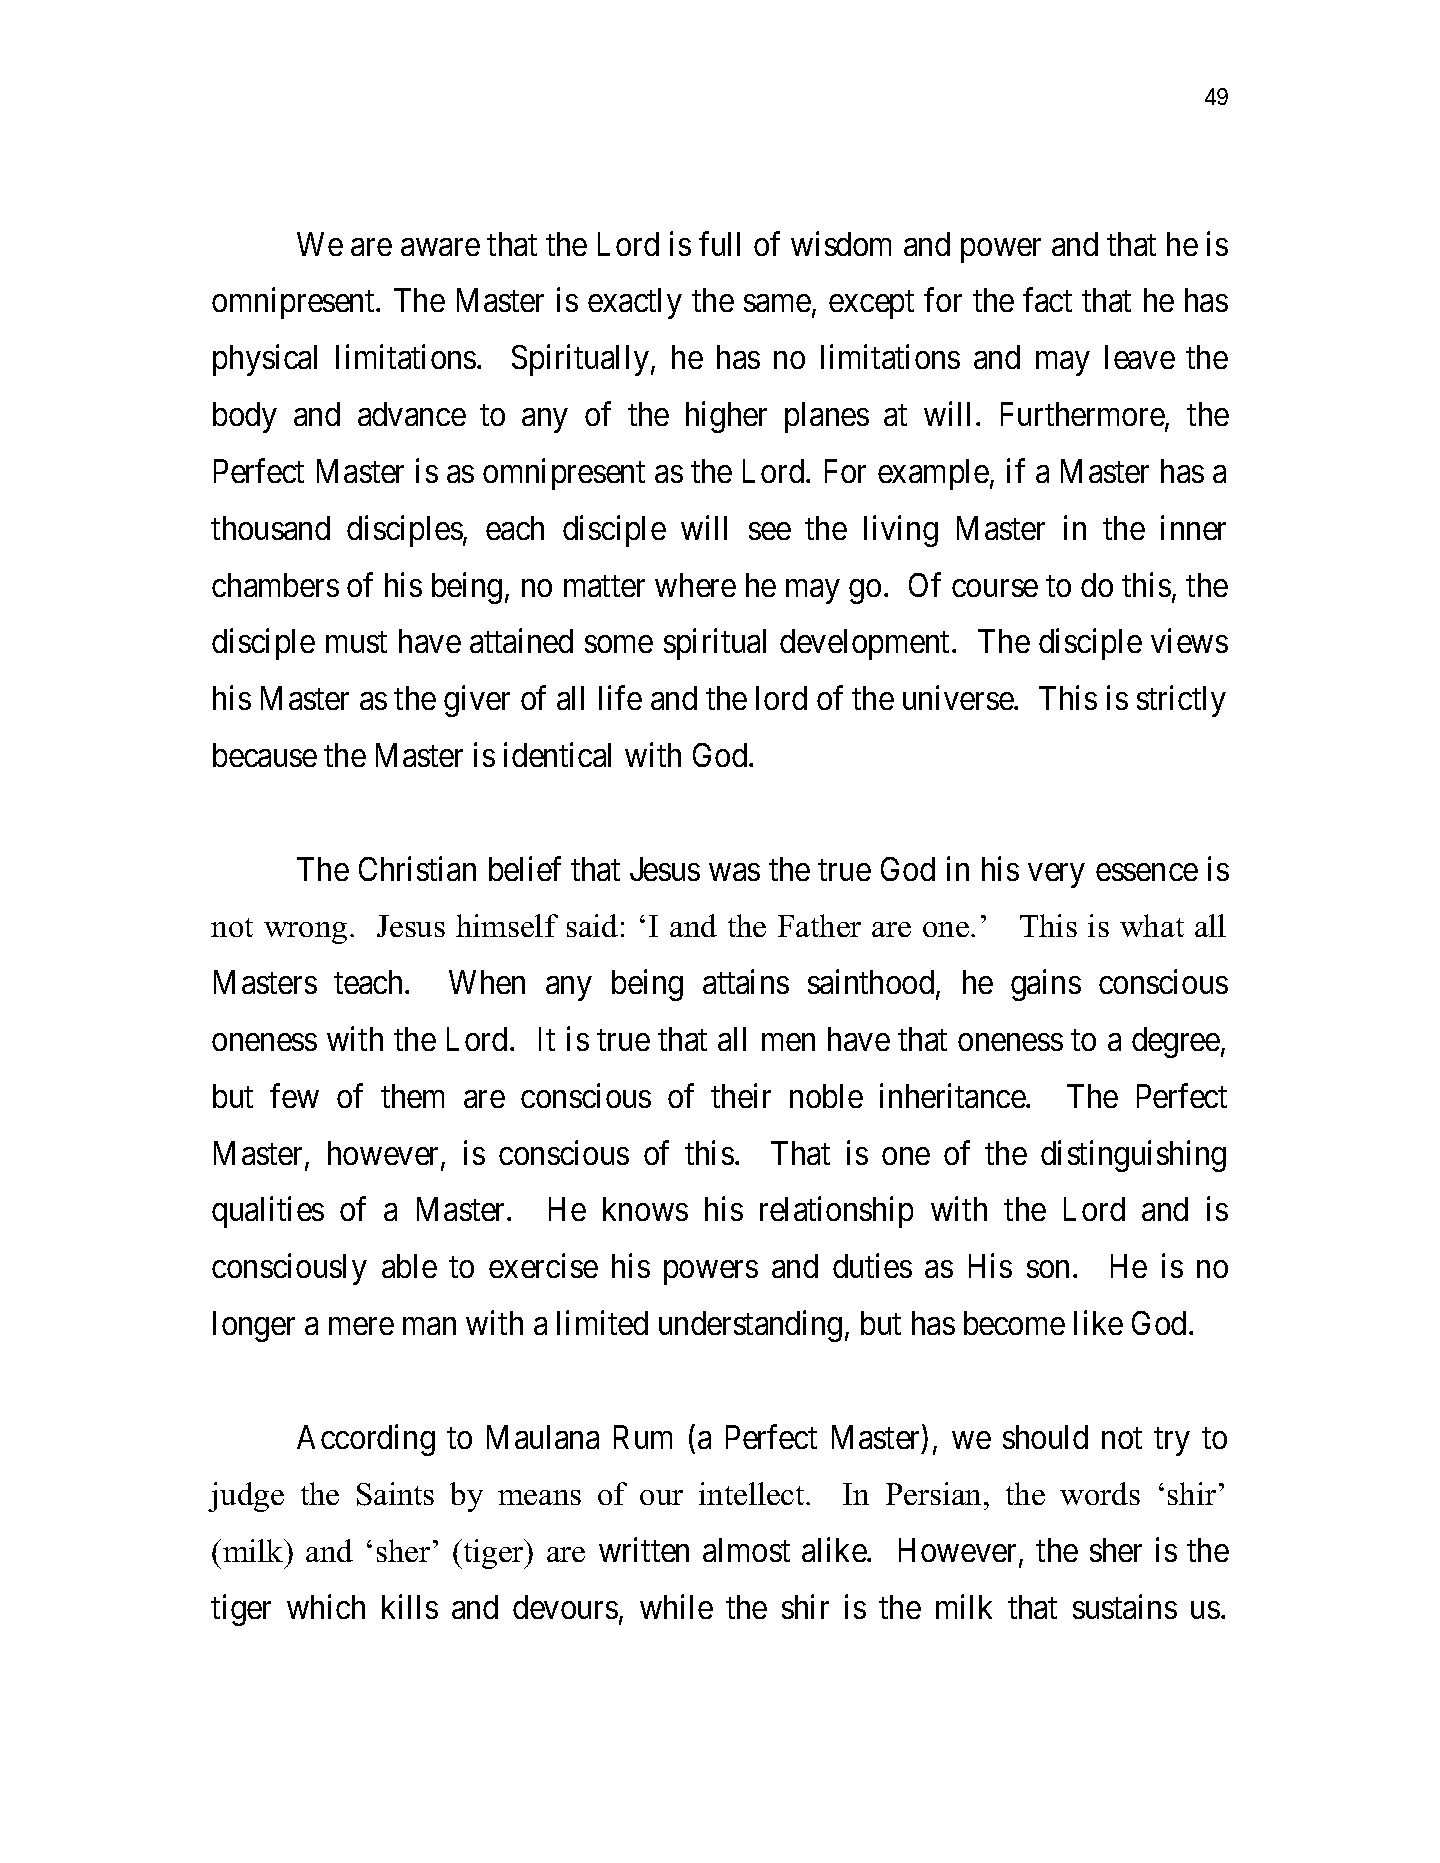 The image size is (1440, 1863). I want to click on their, so click(741, 1095).
